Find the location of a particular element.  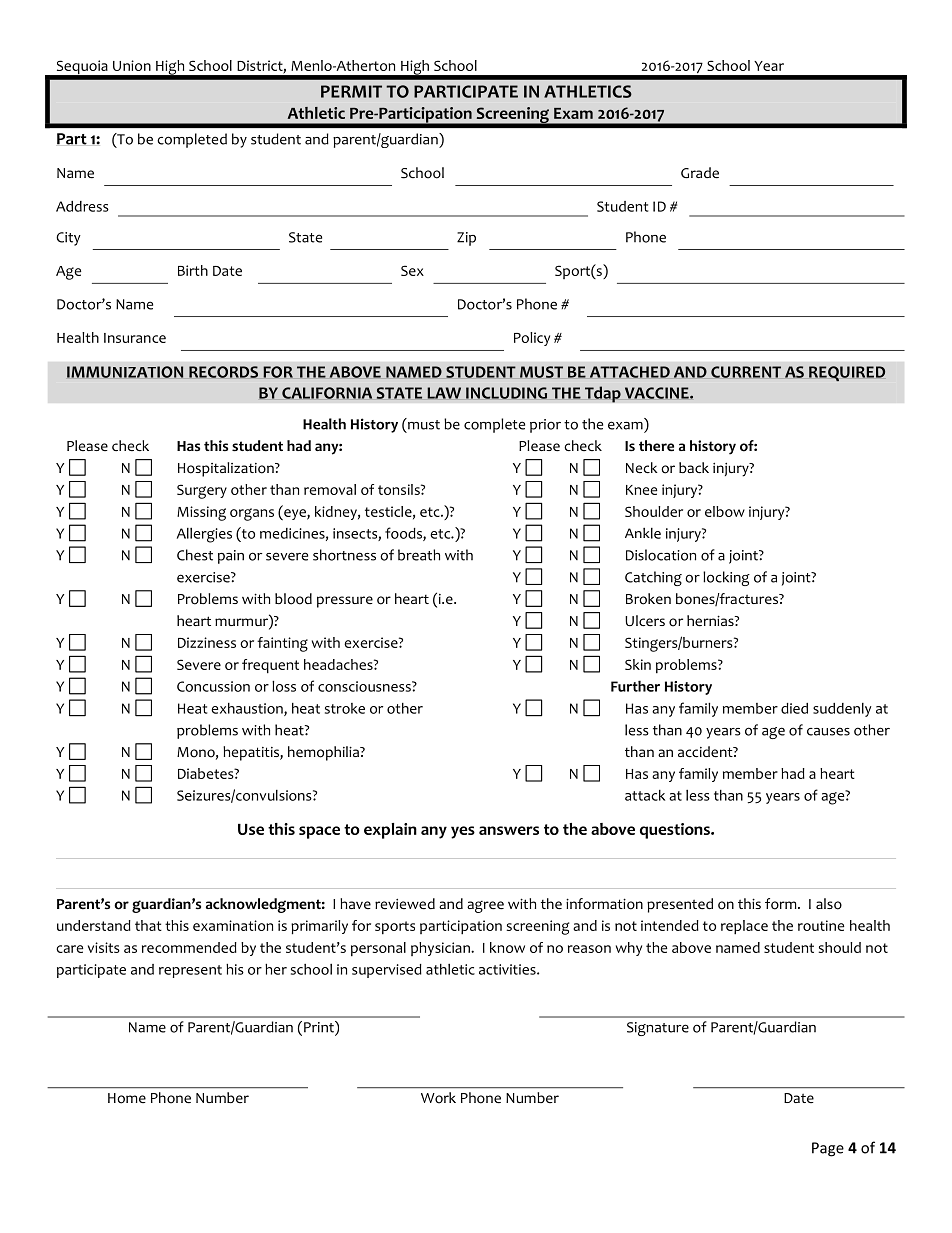

Page is located at coordinates (828, 1149).
